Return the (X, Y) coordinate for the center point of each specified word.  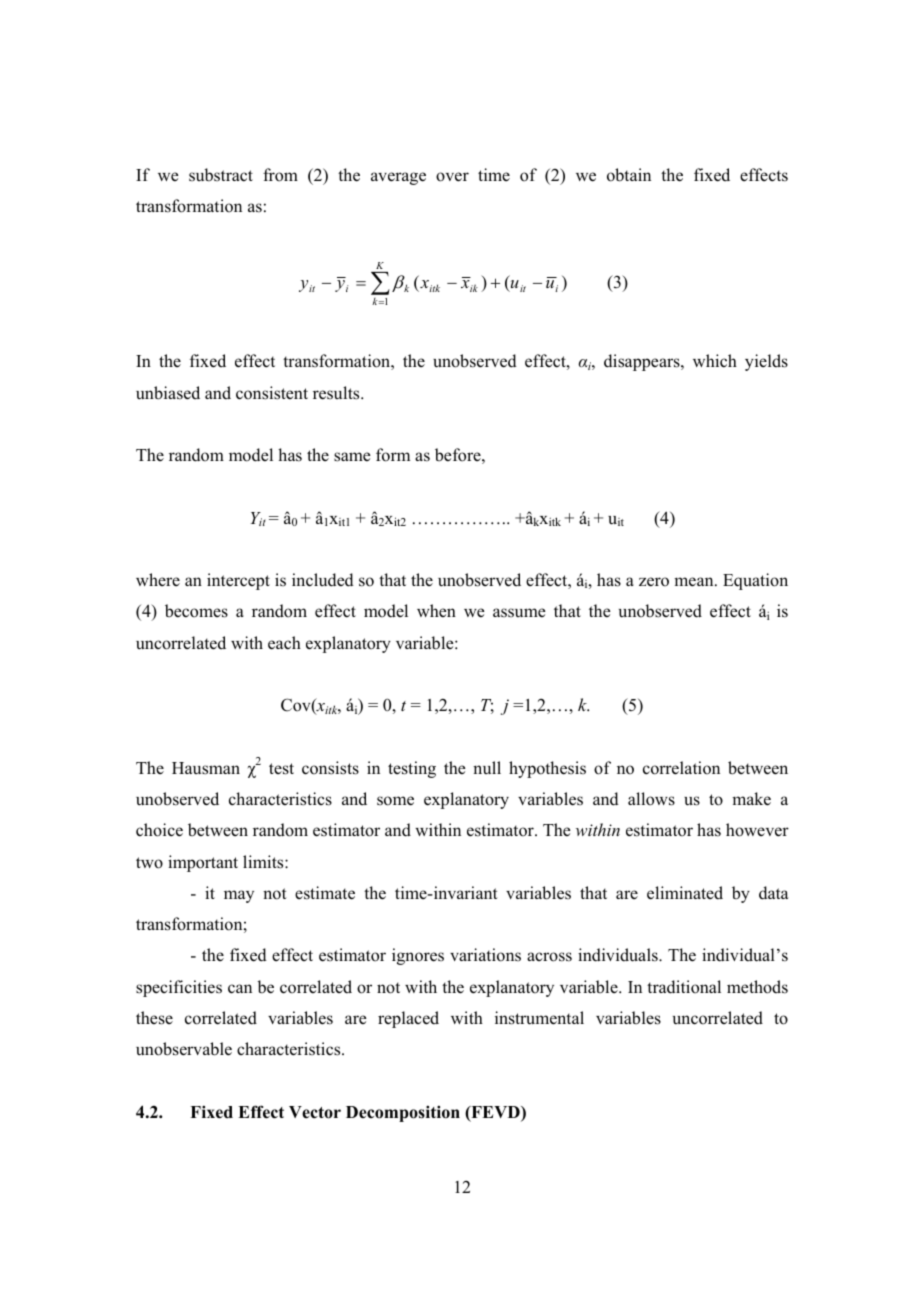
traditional (684, 987)
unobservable (184, 1049)
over (452, 177)
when (436, 611)
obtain (629, 175)
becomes (196, 611)
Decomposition (403, 1113)
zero (654, 582)
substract (221, 175)
